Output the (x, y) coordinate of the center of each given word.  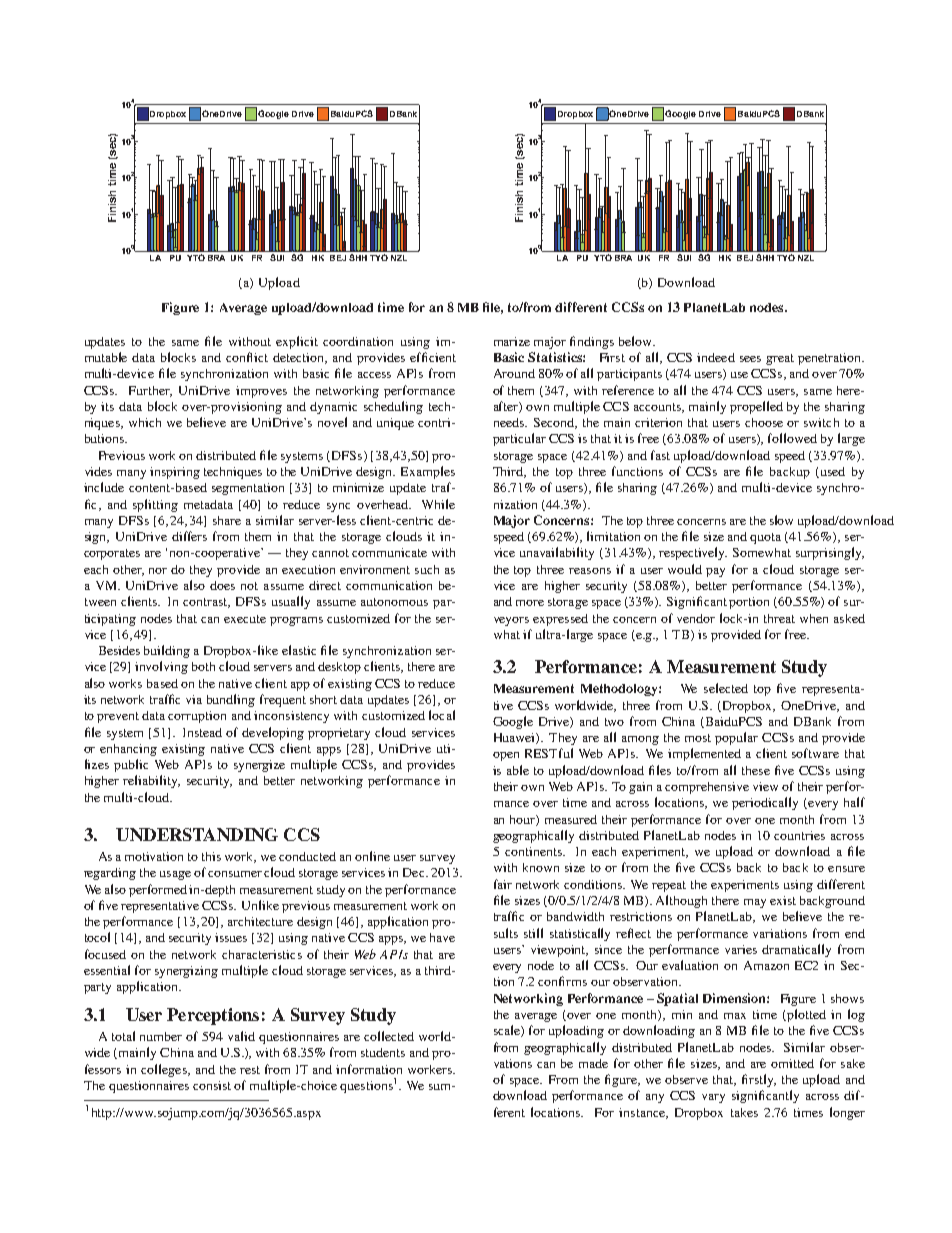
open (506, 756)
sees (750, 359)
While (438, 504)
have (442, 937)
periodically (765, 803)
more (530, 603)
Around (514, 373)
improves (261, 392)
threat (779, 618)
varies (741, 949)
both (203, 666)
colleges (165, 1070)
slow (781, 520)
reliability (151, 781)
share (227, 520)
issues (231, 937)
